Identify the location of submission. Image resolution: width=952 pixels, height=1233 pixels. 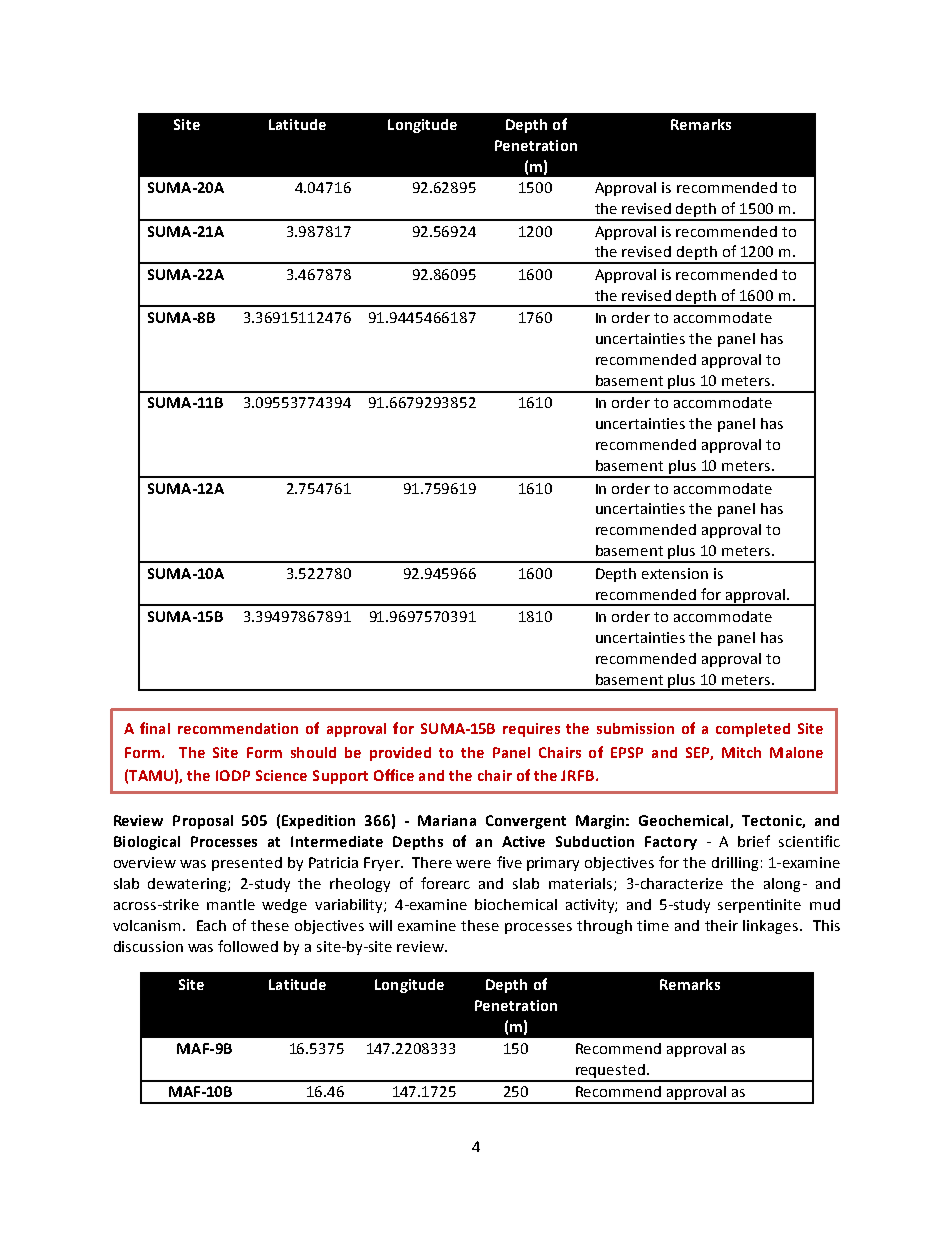
(635, 728).
